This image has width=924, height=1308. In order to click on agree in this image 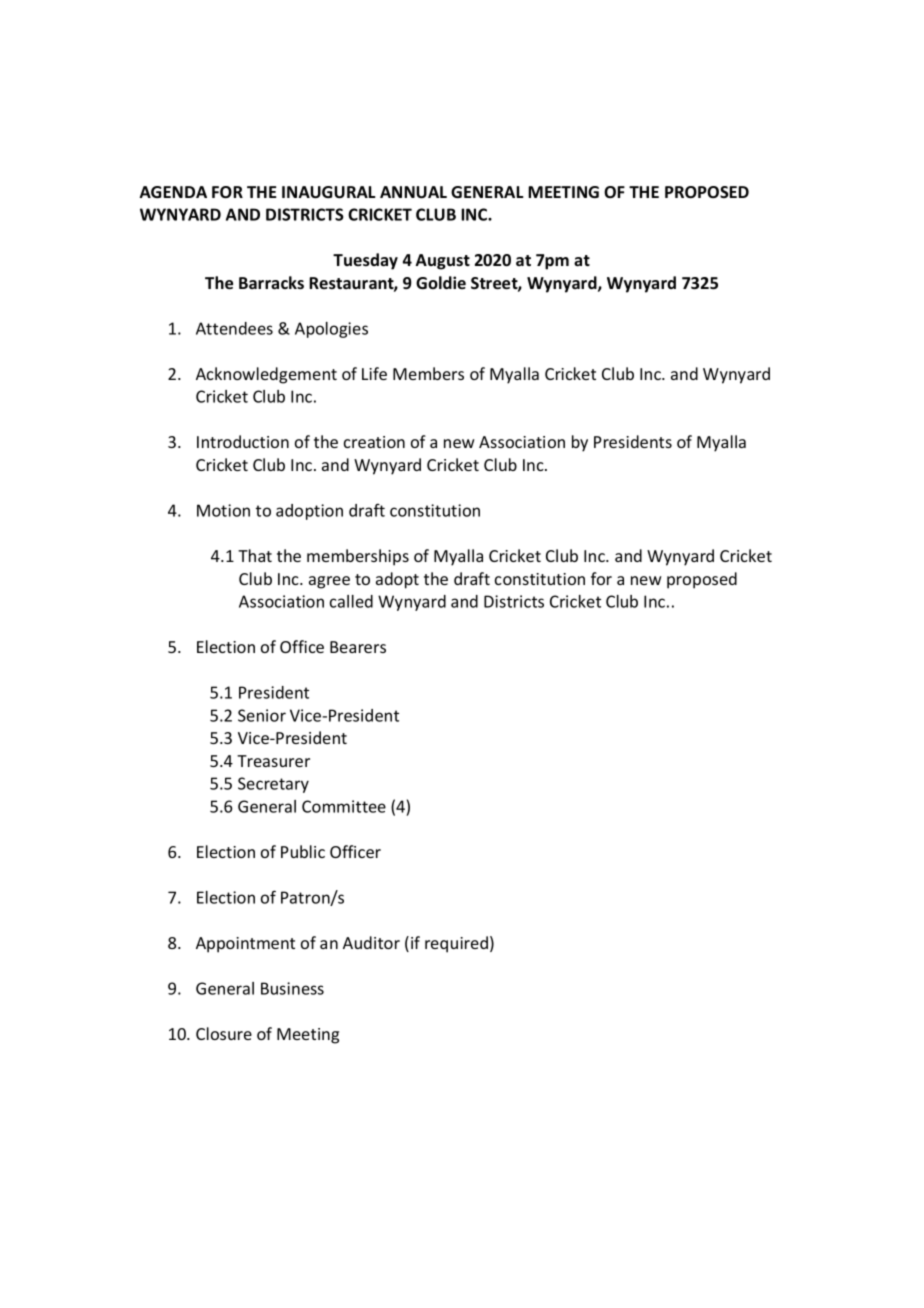, I will do `click(329, 582)`.
